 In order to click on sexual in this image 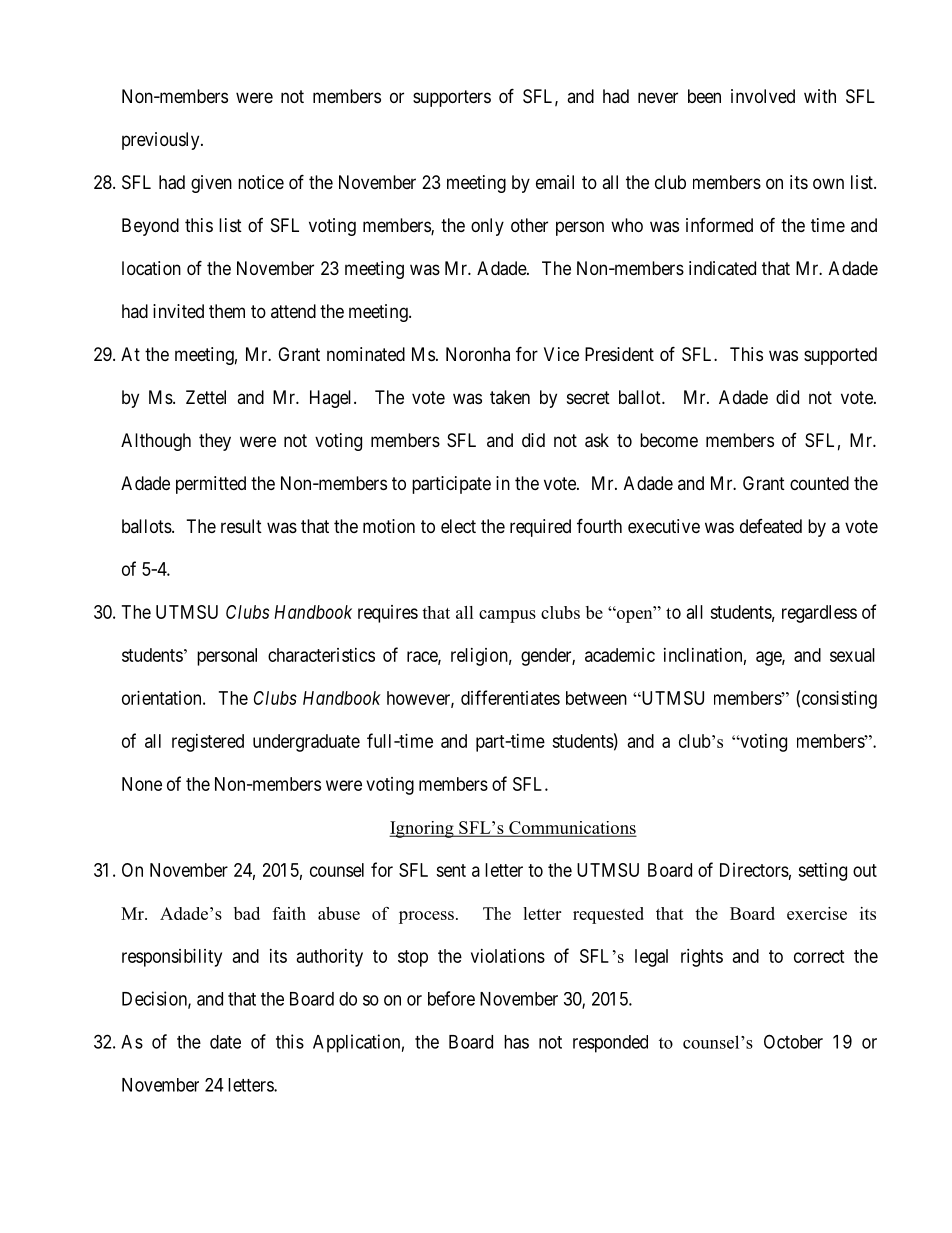, I will do `click(852, 655)`.
